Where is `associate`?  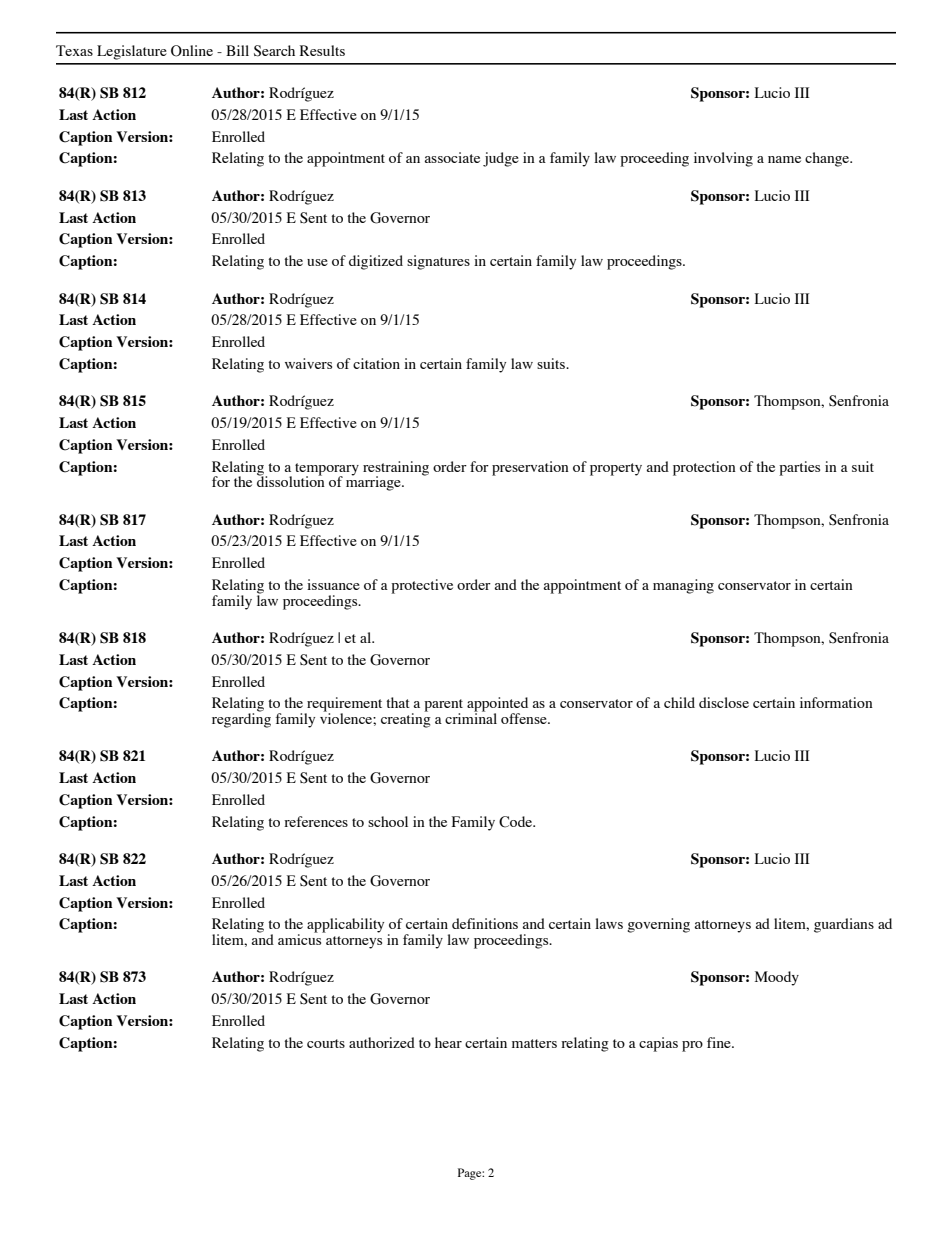 associate is located at coordinates (452, 157).
